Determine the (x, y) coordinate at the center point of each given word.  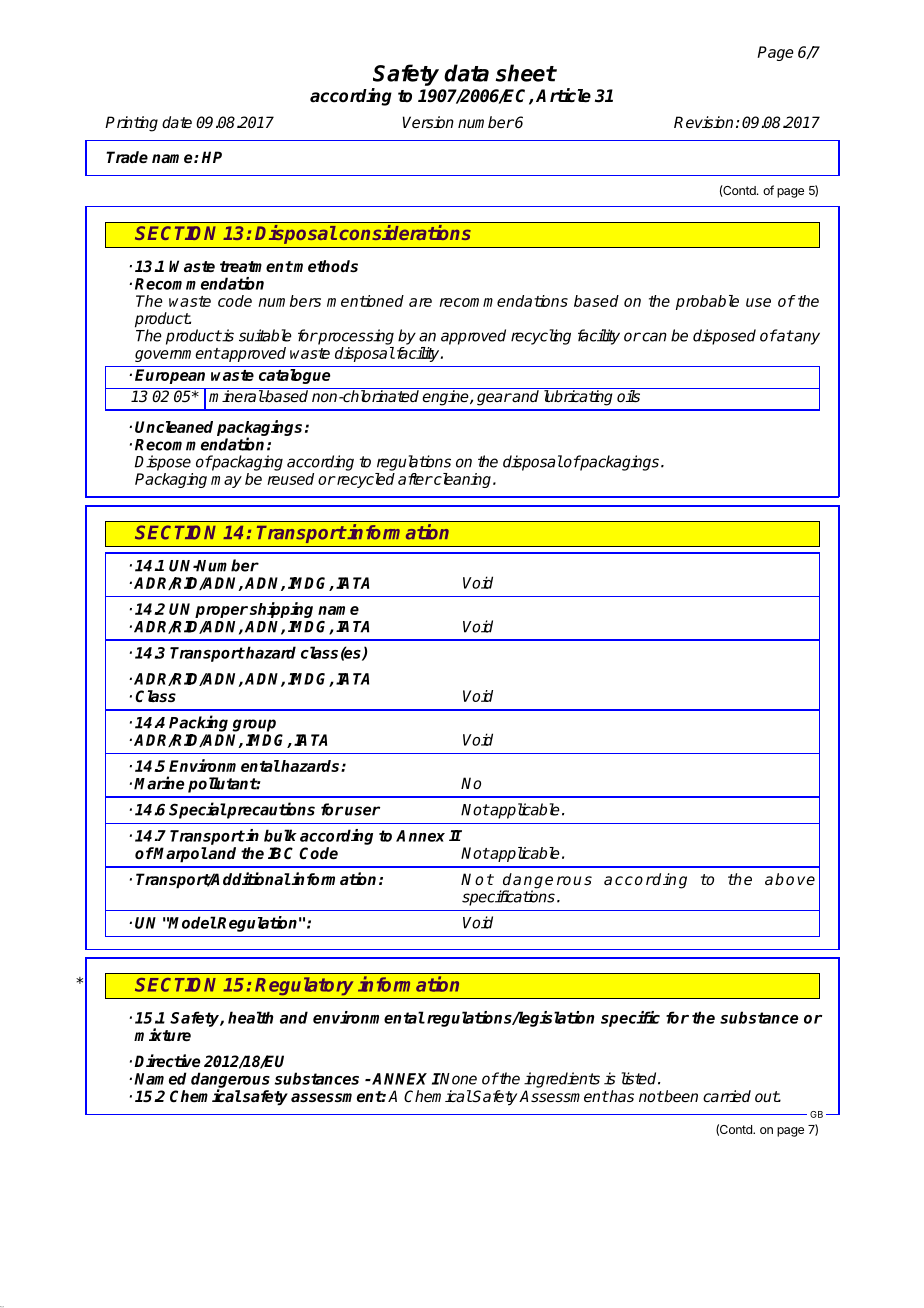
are (420, 302)
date (177, 122)
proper (221, 612)
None (458, 1079)
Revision (703, 122)
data (466, 73)
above (790, 879)
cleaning (463, 480)
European (170, 376)
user (362, 811)
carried (727, 1096)
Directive (167, 1060)
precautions (270, 810)
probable (707, 302)
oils (628, 396)
